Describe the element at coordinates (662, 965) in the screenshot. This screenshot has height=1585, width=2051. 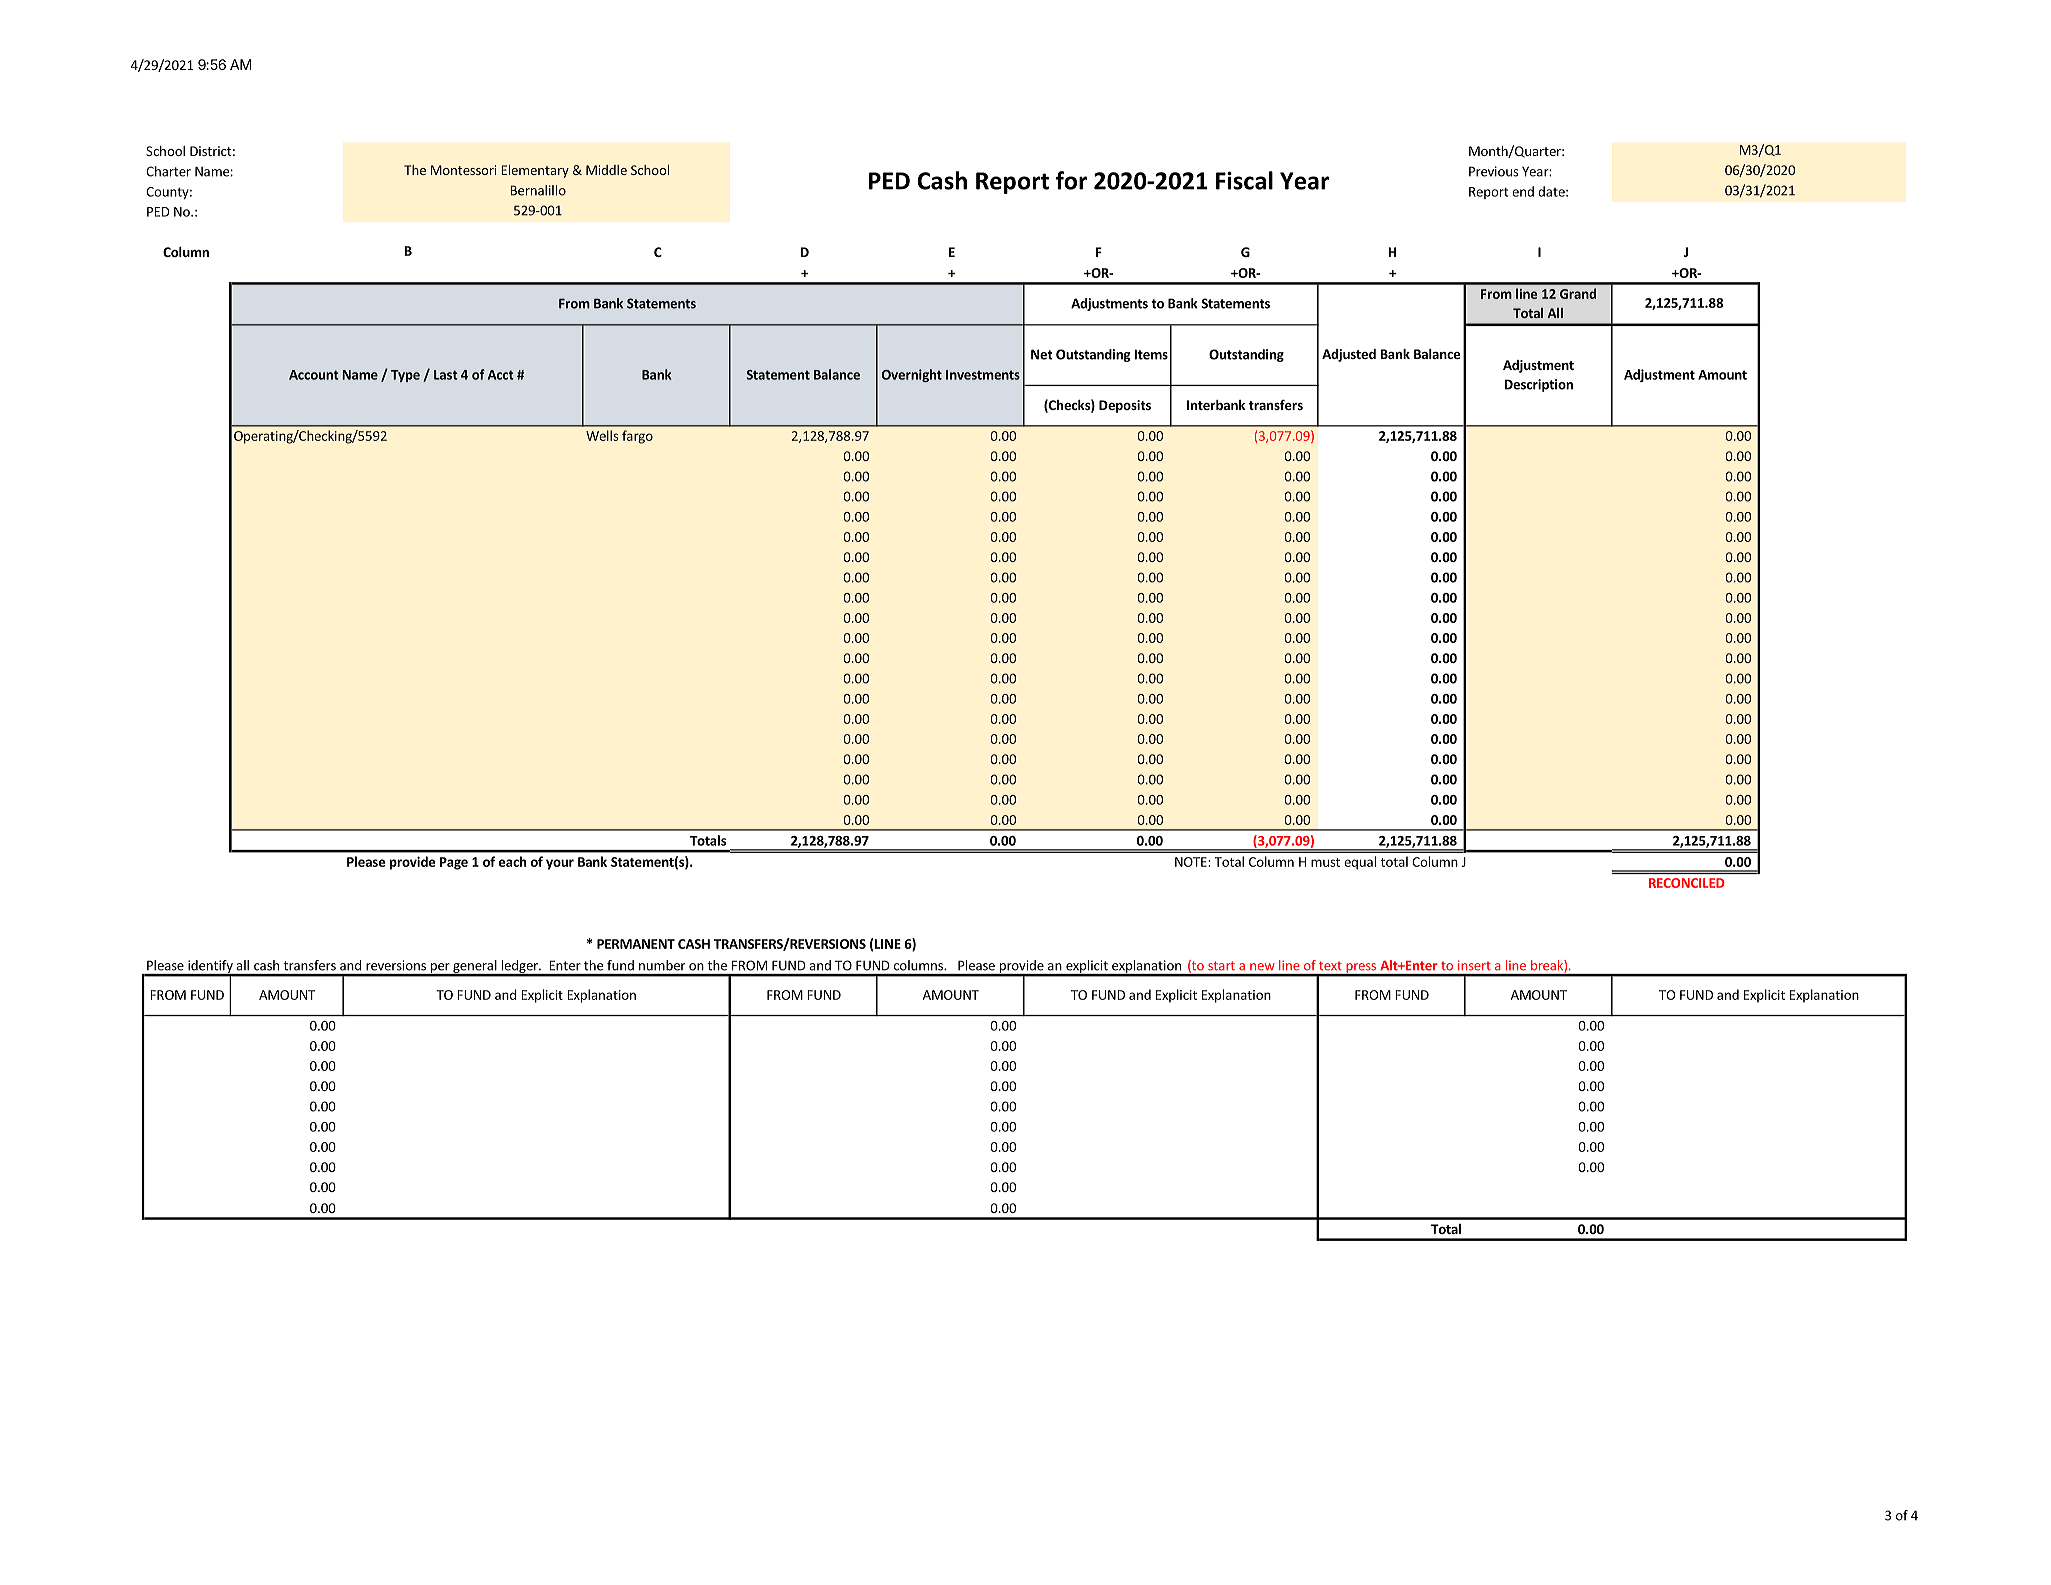
I see `number` at that location.
